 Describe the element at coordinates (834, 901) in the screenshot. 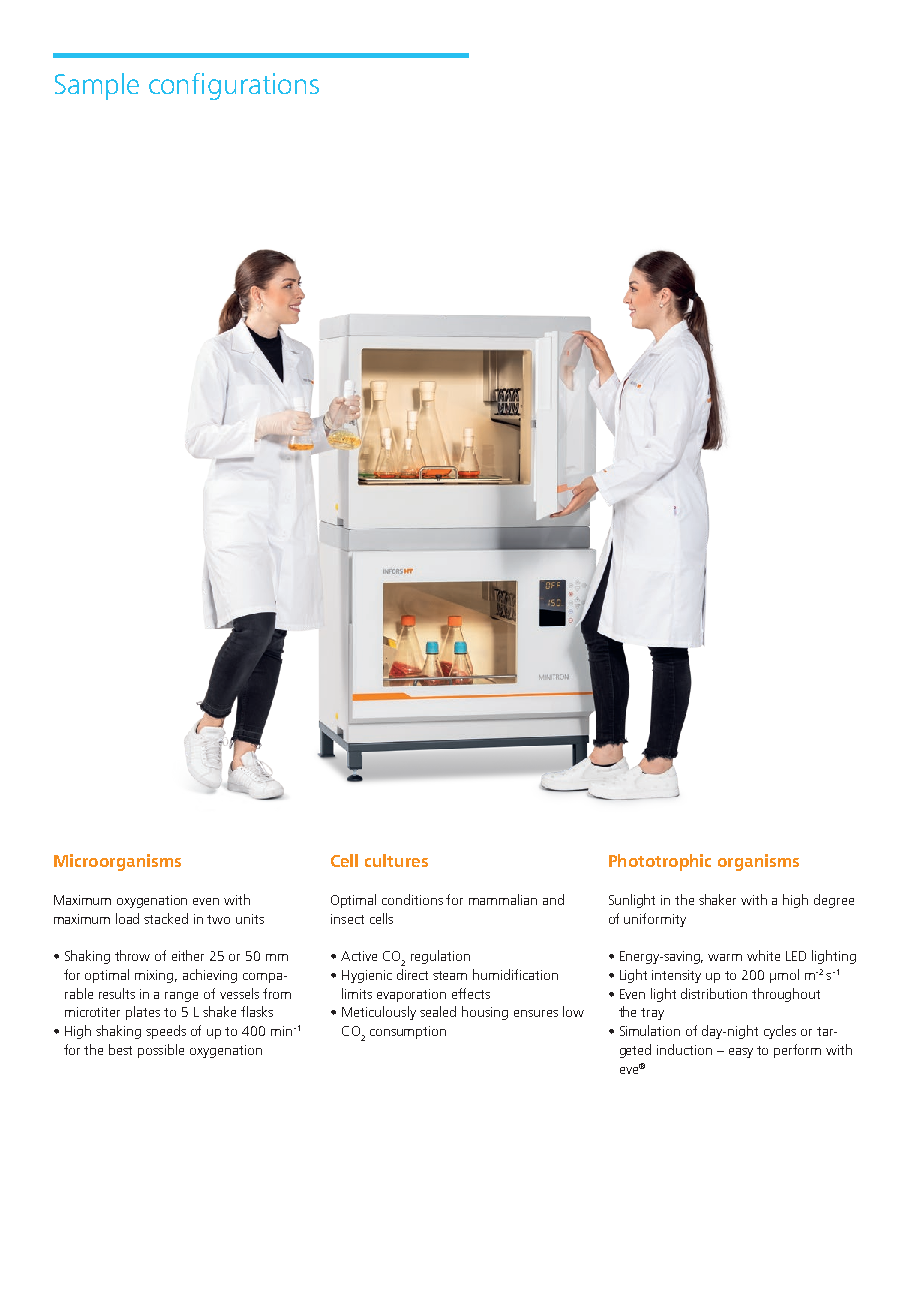

I see `degree` at that location.
